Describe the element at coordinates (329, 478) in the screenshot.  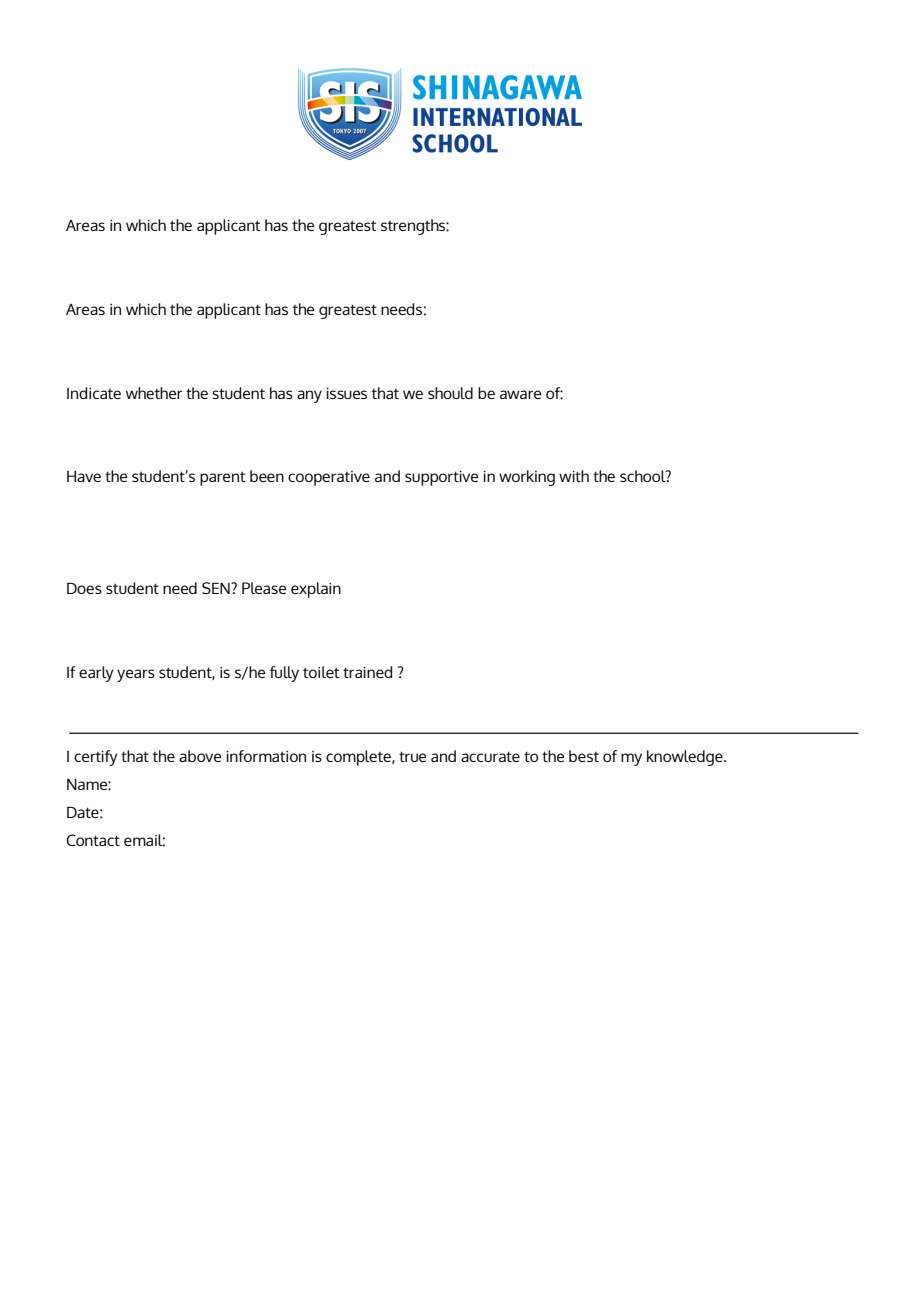
I see `cooperative` at that location.
